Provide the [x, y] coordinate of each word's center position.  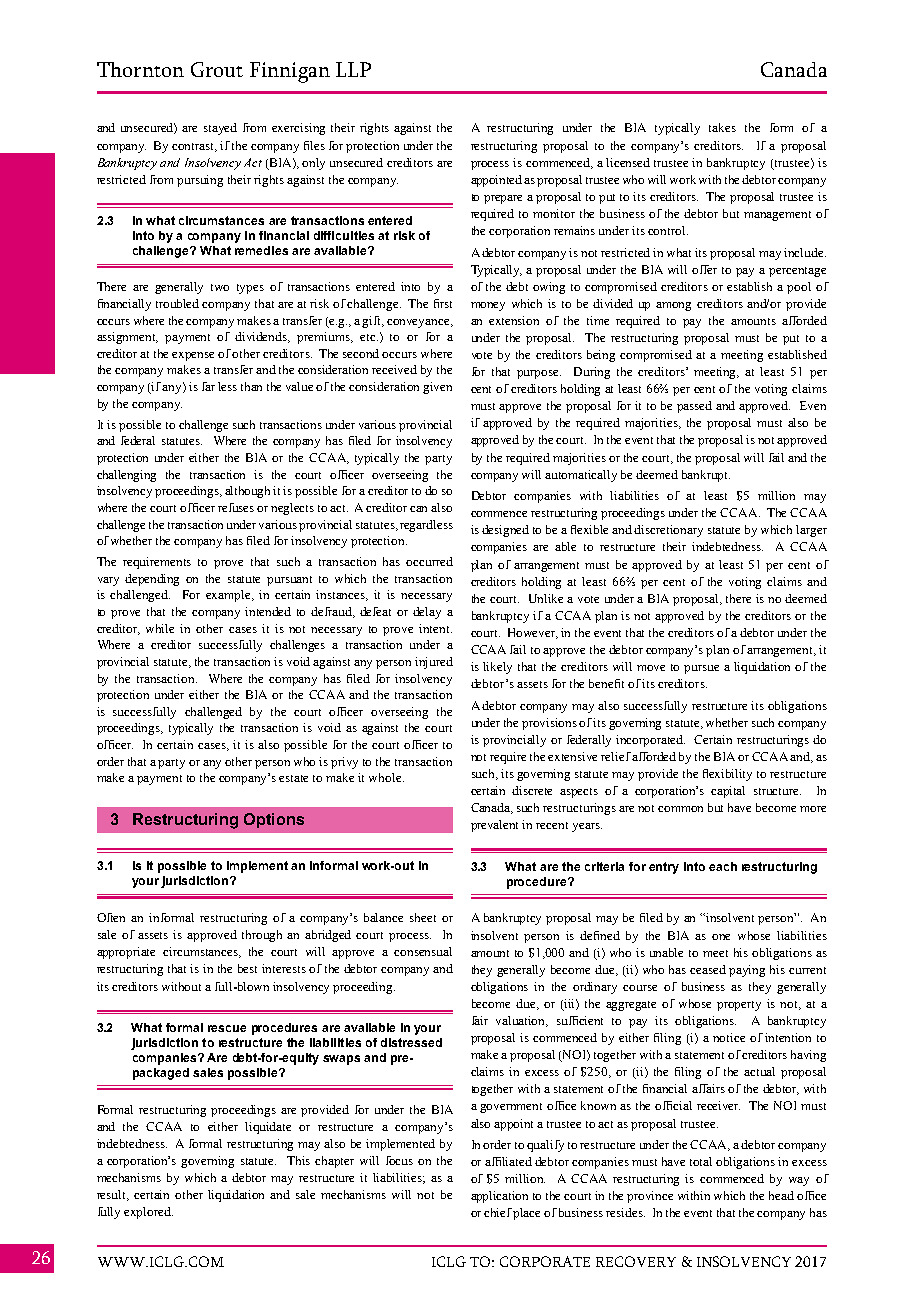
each [723, 866]
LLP [353, 69]
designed [505, 531]
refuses [236, 507]
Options [274, 820]
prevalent [494, 826]
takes [722, 127]
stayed [220, 129]
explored [148, 1213]
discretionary [668, 531]
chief [499, 1212]
